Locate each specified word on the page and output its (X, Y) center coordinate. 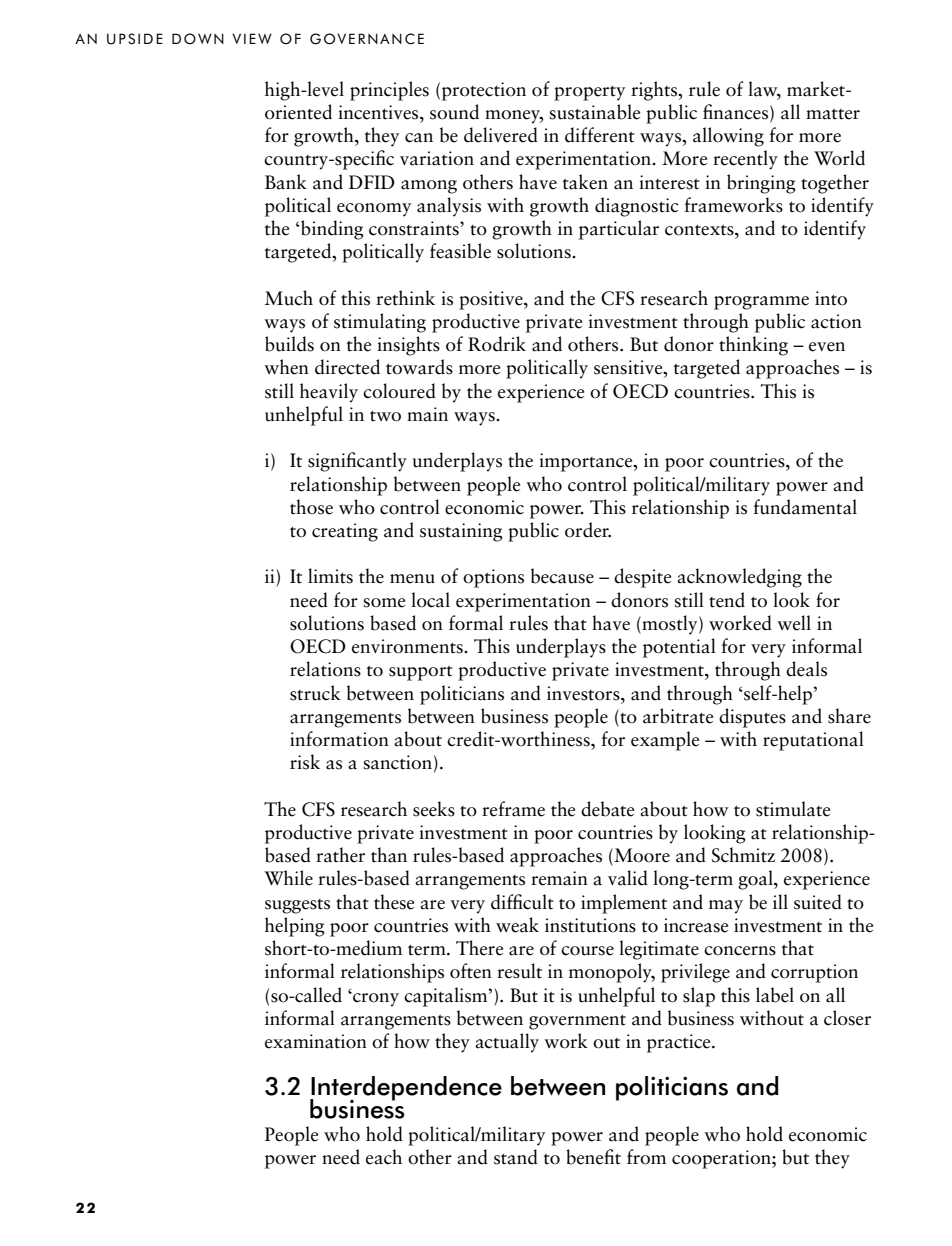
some (384, 603)
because (562, 576)
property (589, 93)
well (794, 623)
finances (737, 113)
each (384, 1157)
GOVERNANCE (367, 39)
